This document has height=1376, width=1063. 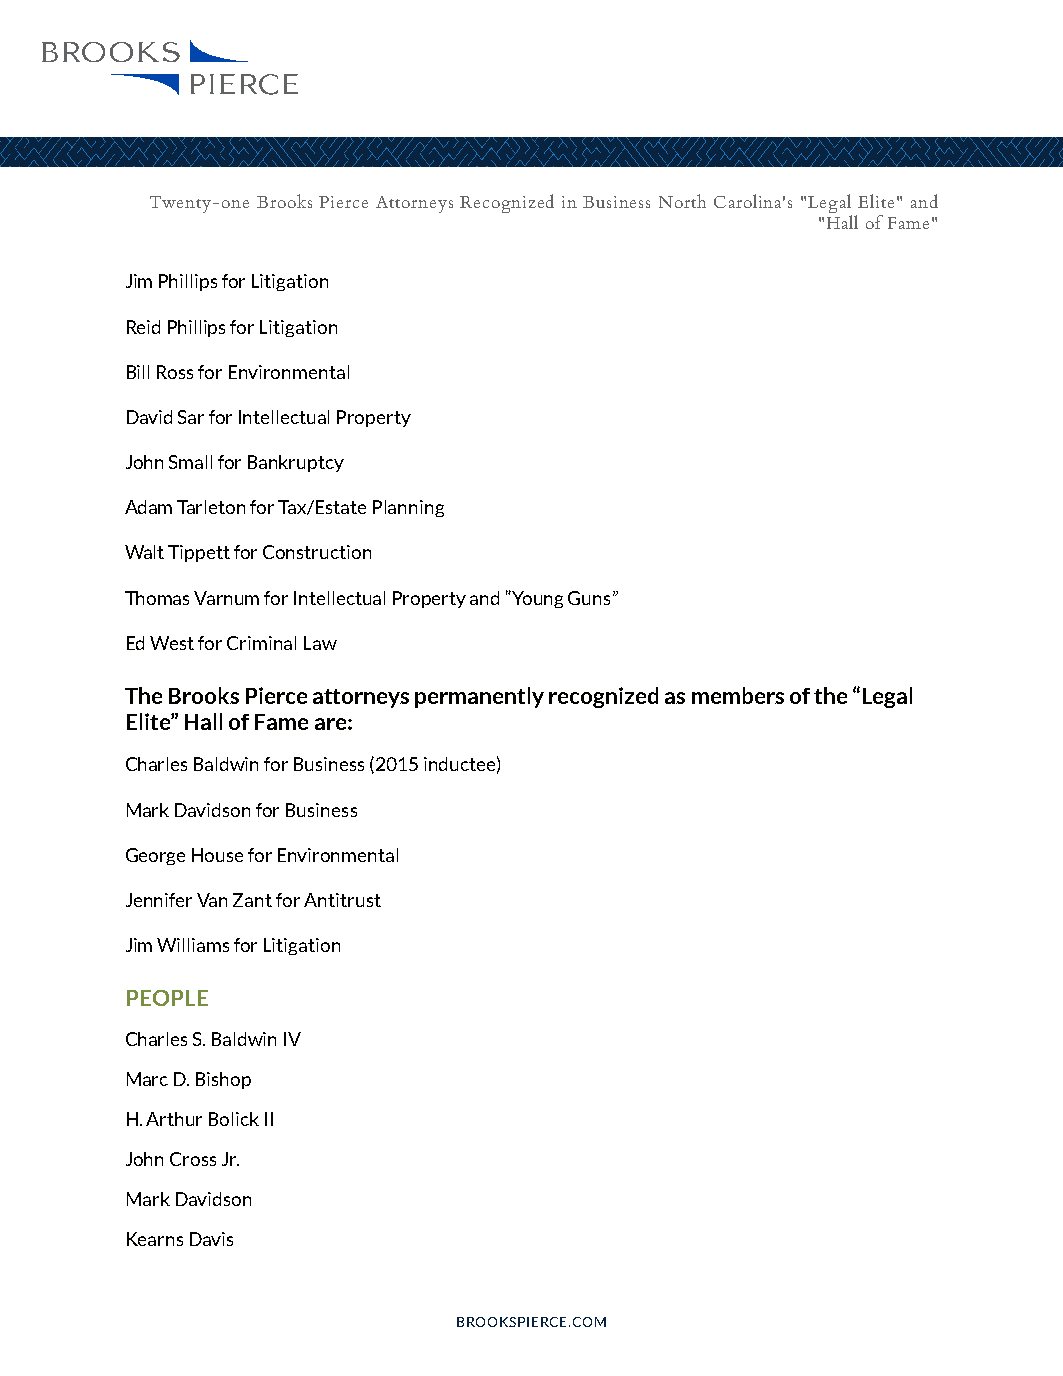 I want to click on West, so click(x=172, y=643).
